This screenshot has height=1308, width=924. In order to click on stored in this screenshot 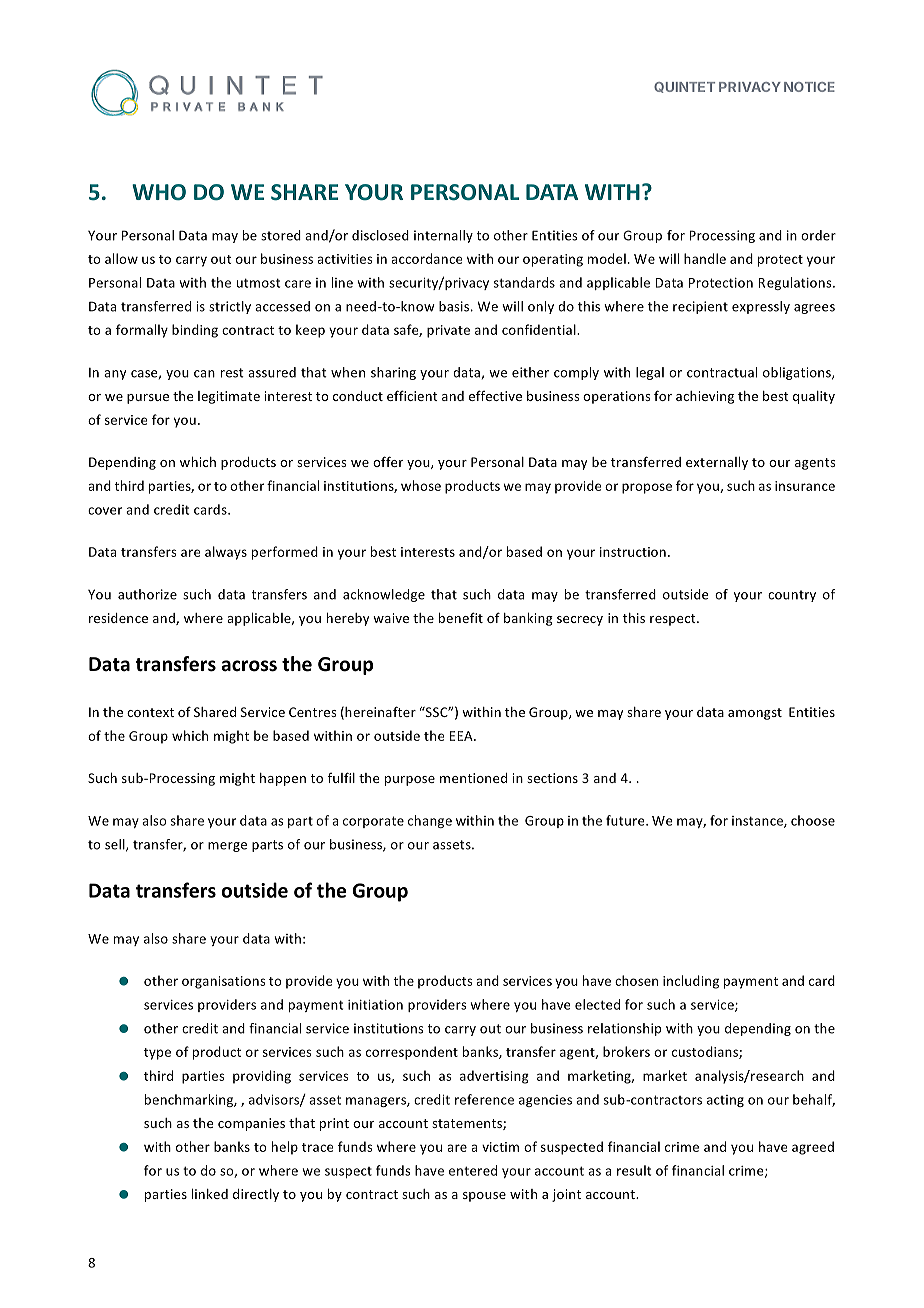, I will do `click(281, 235)`.
